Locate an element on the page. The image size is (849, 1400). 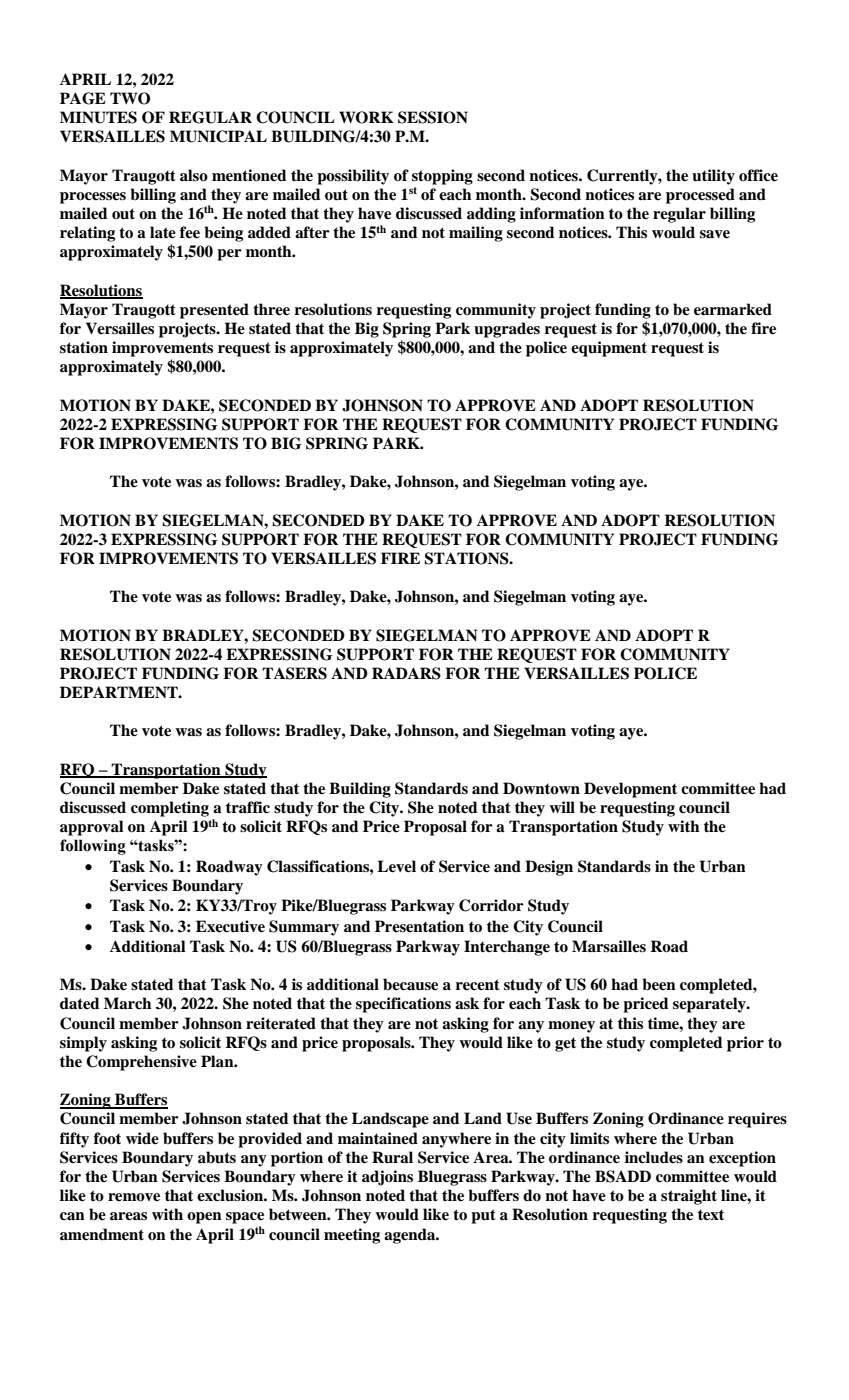
Development is located at coordinates (630, 790).
